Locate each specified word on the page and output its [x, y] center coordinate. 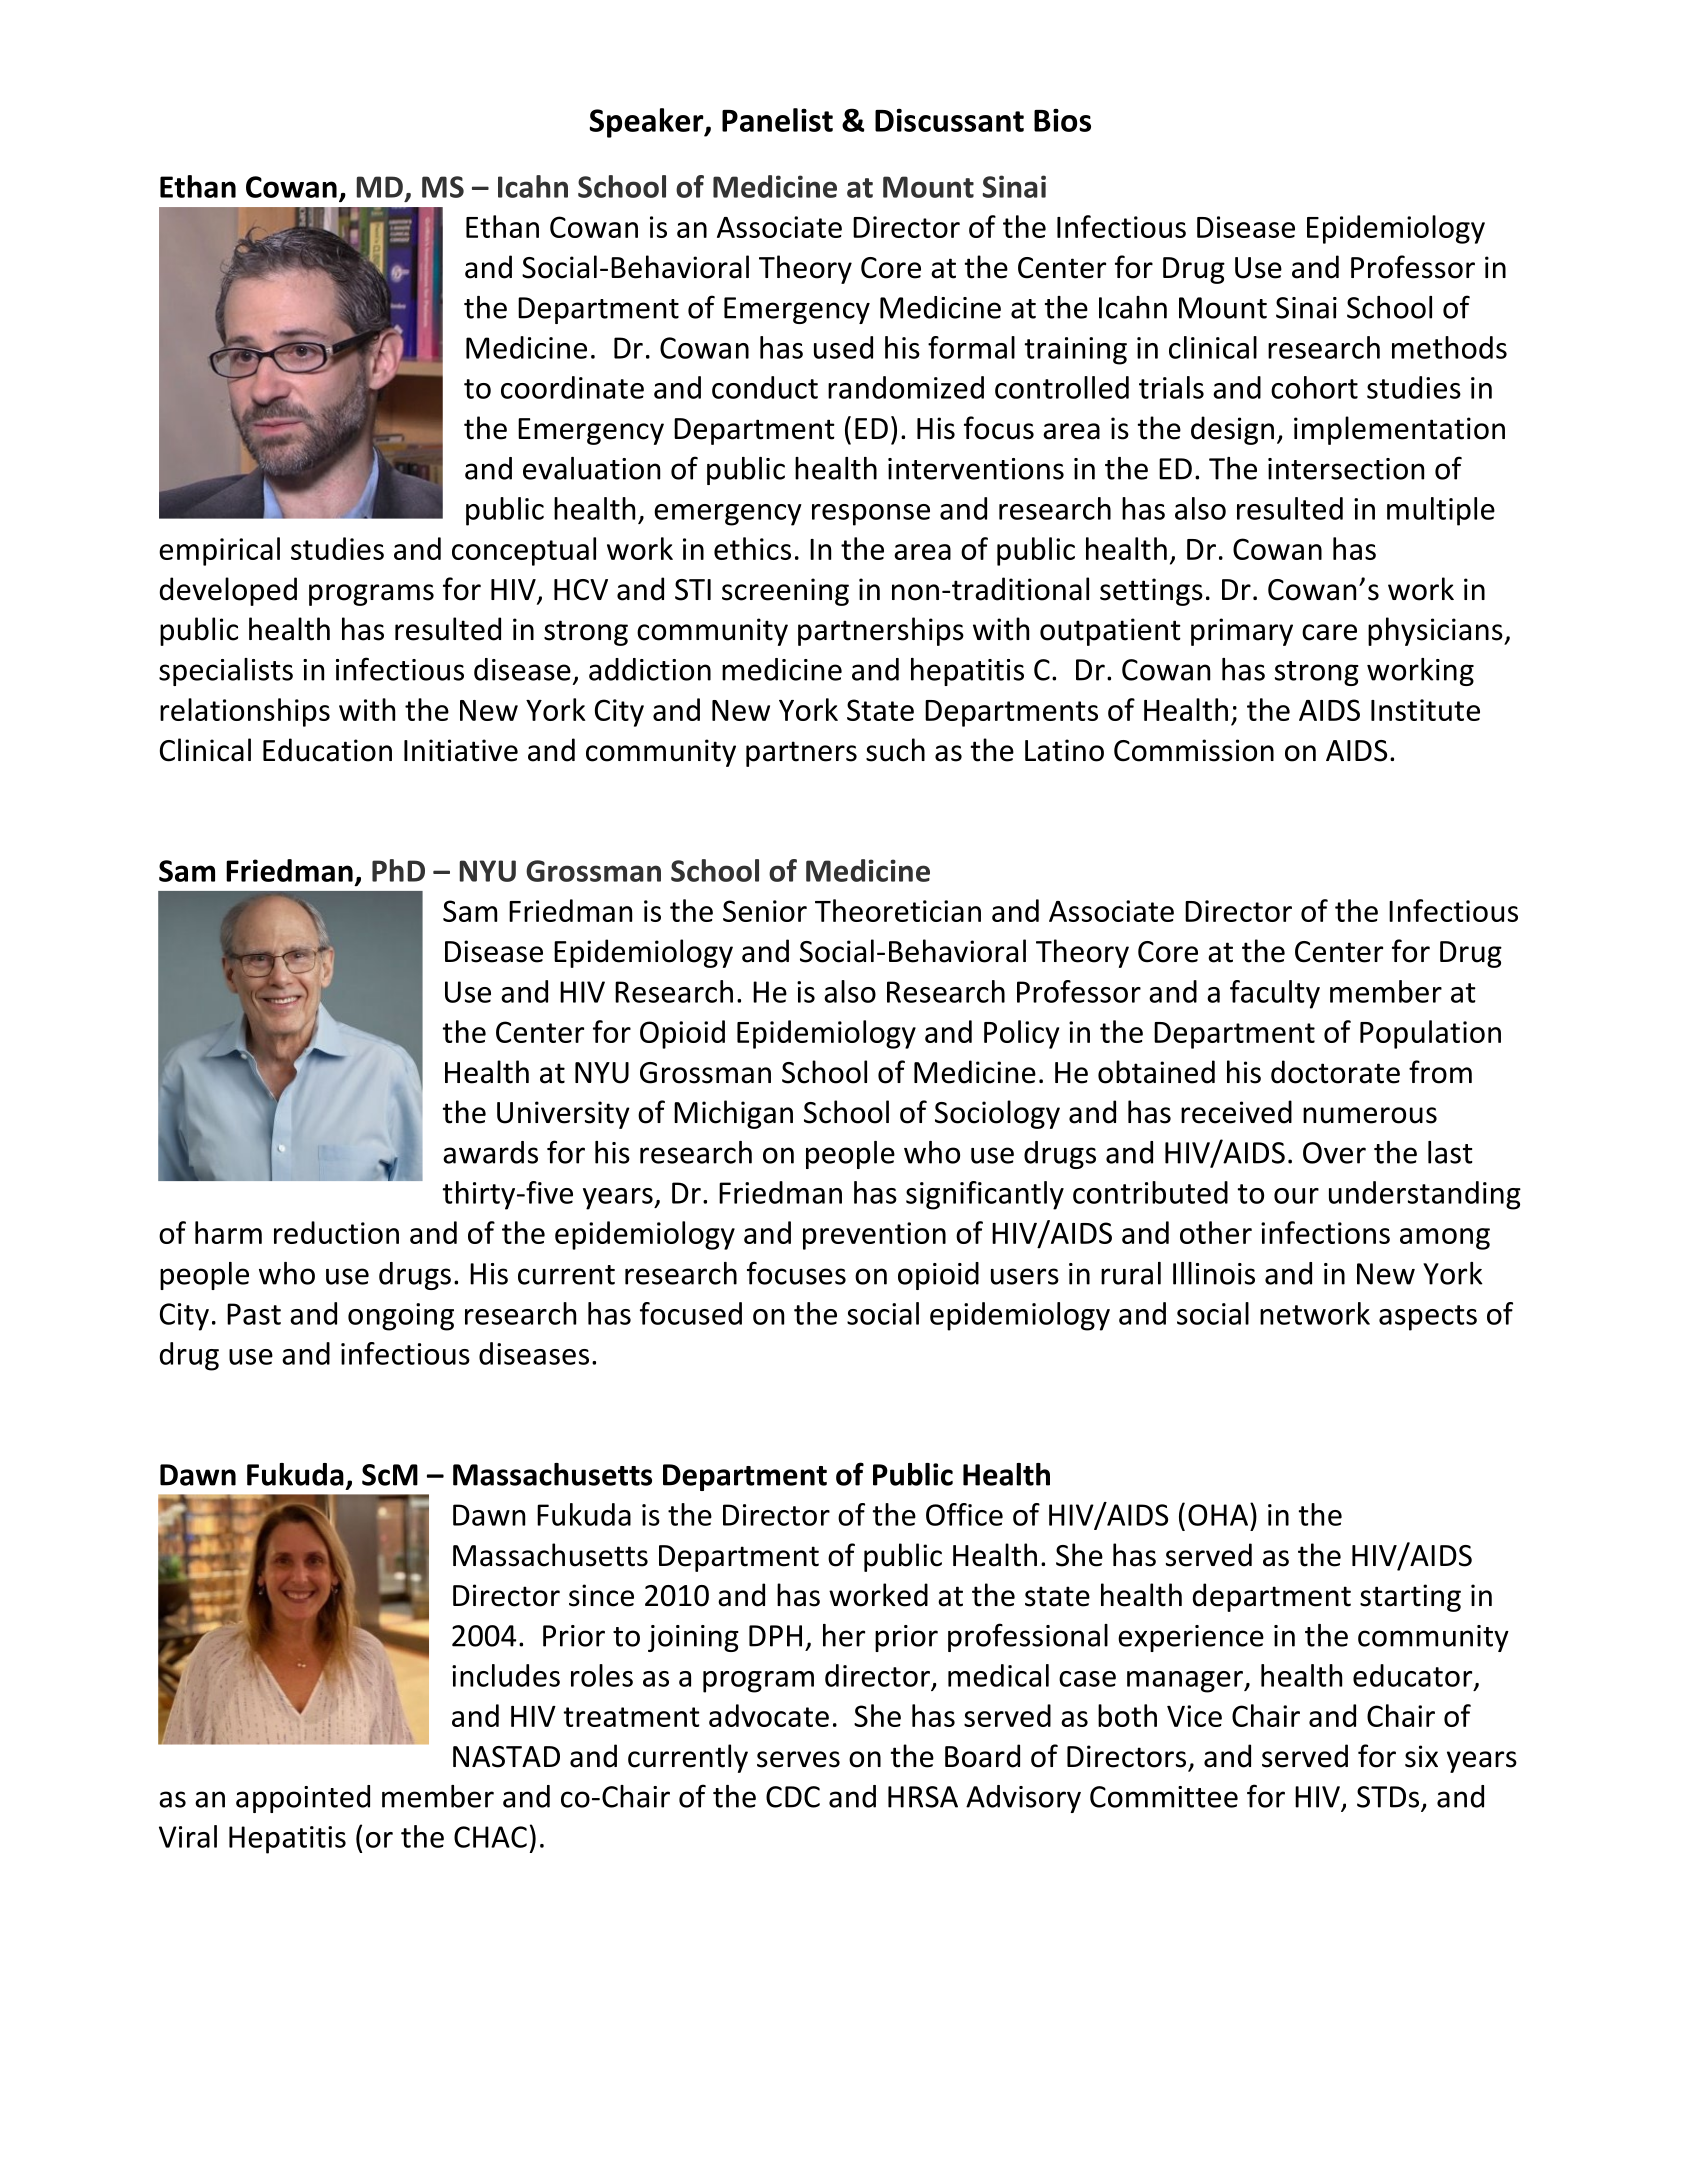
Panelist [777, 120]
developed [228, 591]
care [1329, 632]
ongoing [401, 1317]
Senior [765, 911]
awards [490, 1152]
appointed [303, 1799]
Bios [1062, 120]
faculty [1275, 994]
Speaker [647, 123]
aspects [1428, 1318]
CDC [793, 1797]
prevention [874, 1236]
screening [785, 592]
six [1421, 1756]
